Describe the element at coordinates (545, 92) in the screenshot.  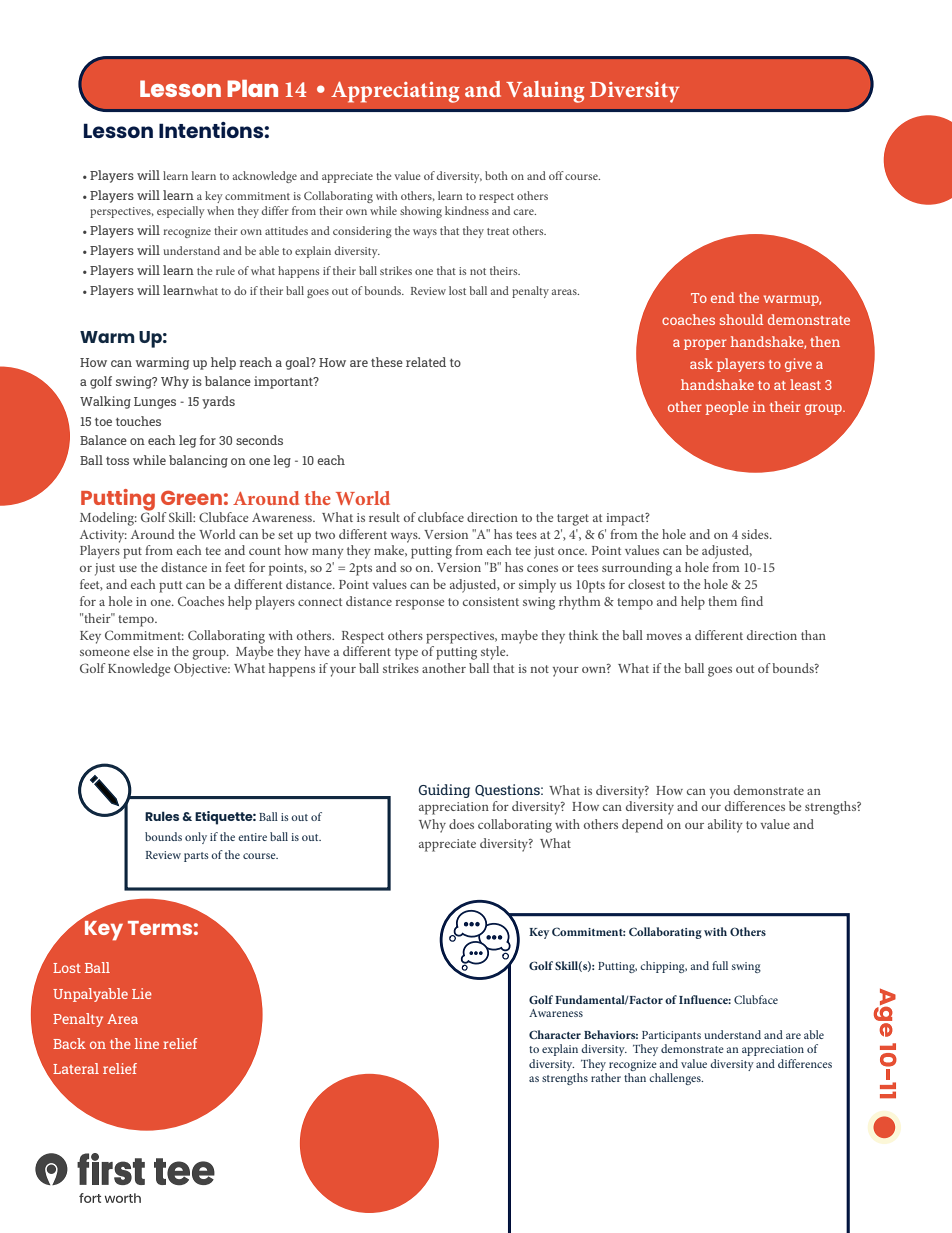
I see `Valuing` at that location.
